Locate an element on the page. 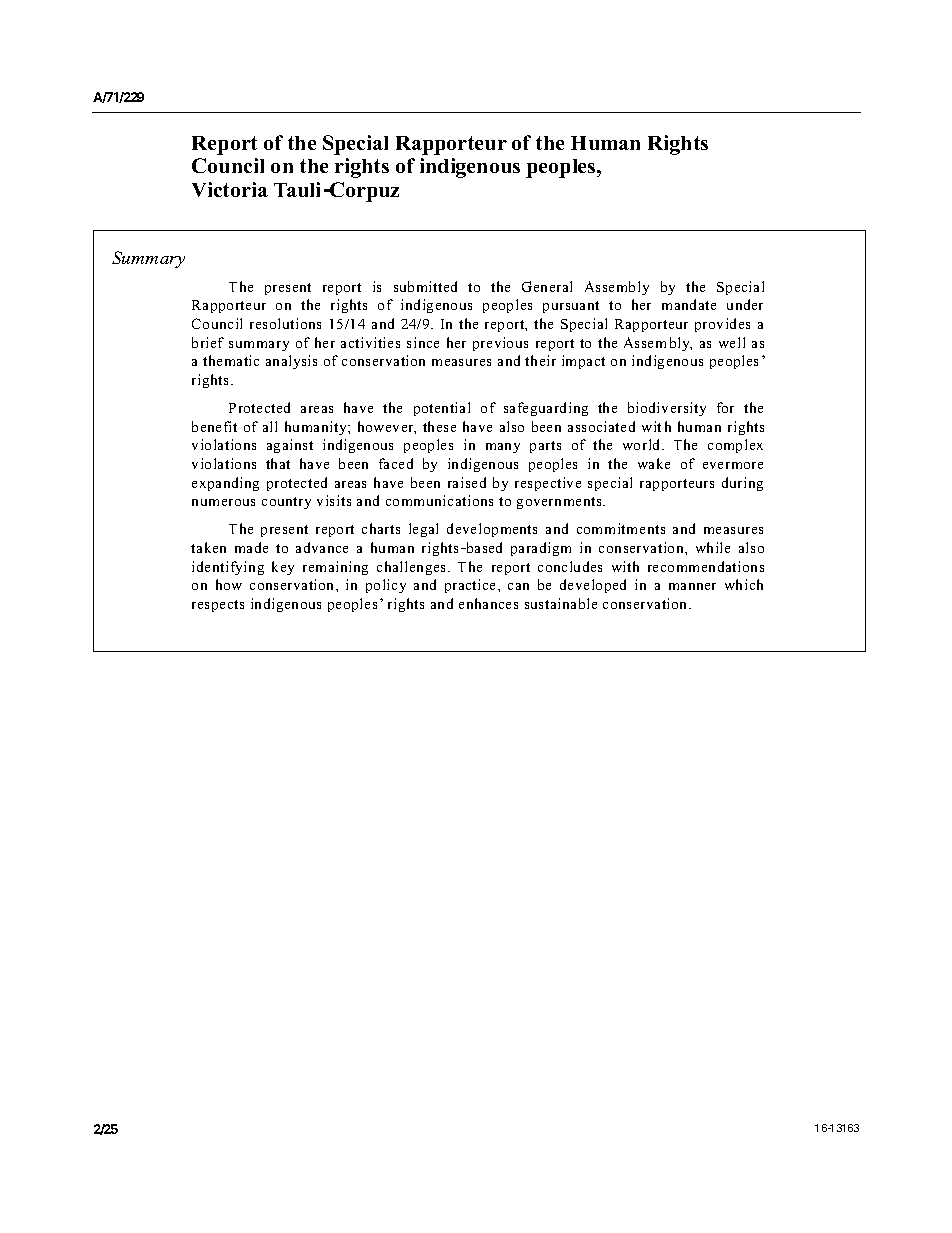 The width and height of the document is (952, 1233). previous is located at coordinates (500, 344).
